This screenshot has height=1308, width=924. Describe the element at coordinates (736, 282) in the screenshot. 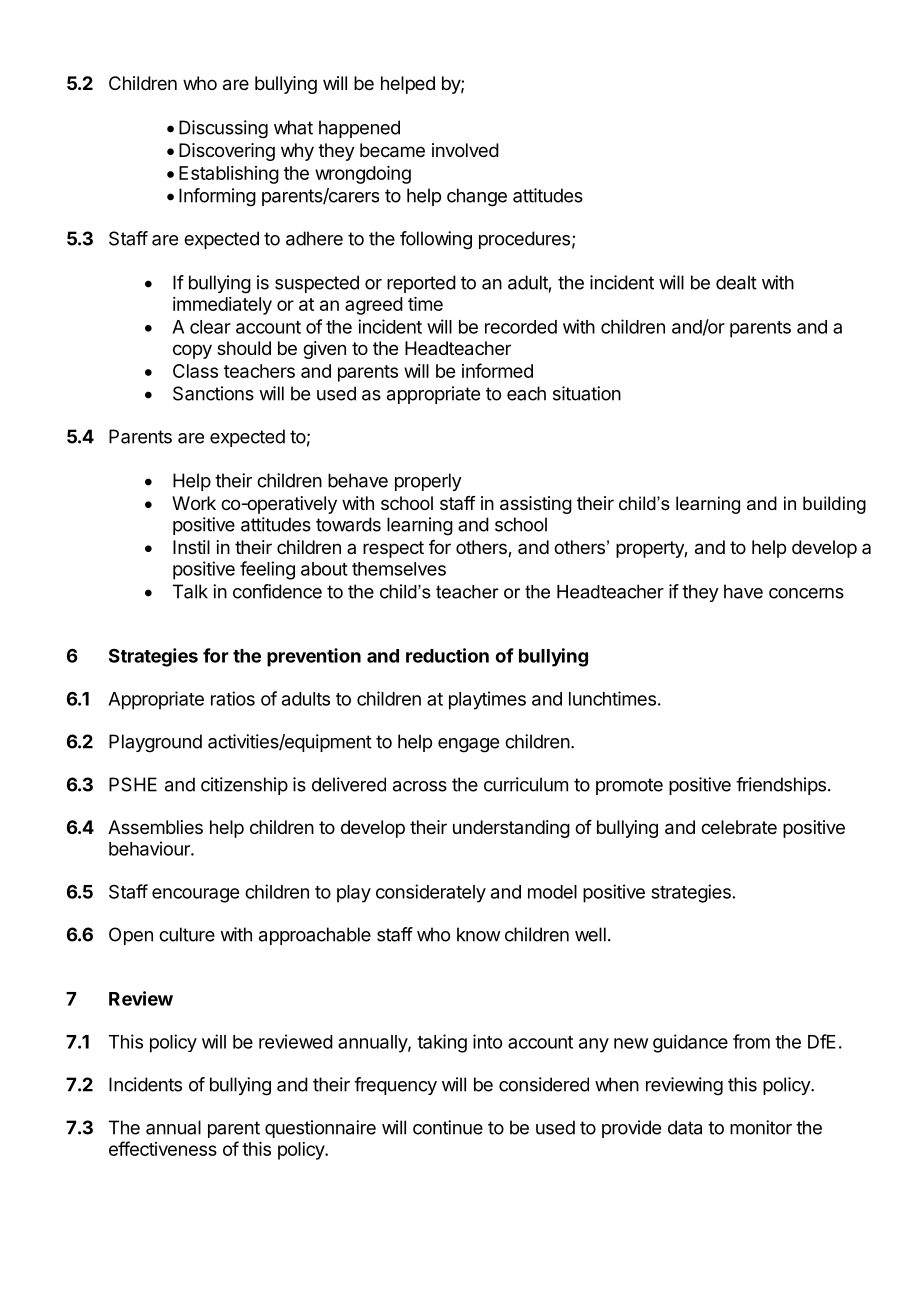

I see `dealt` at that location.
